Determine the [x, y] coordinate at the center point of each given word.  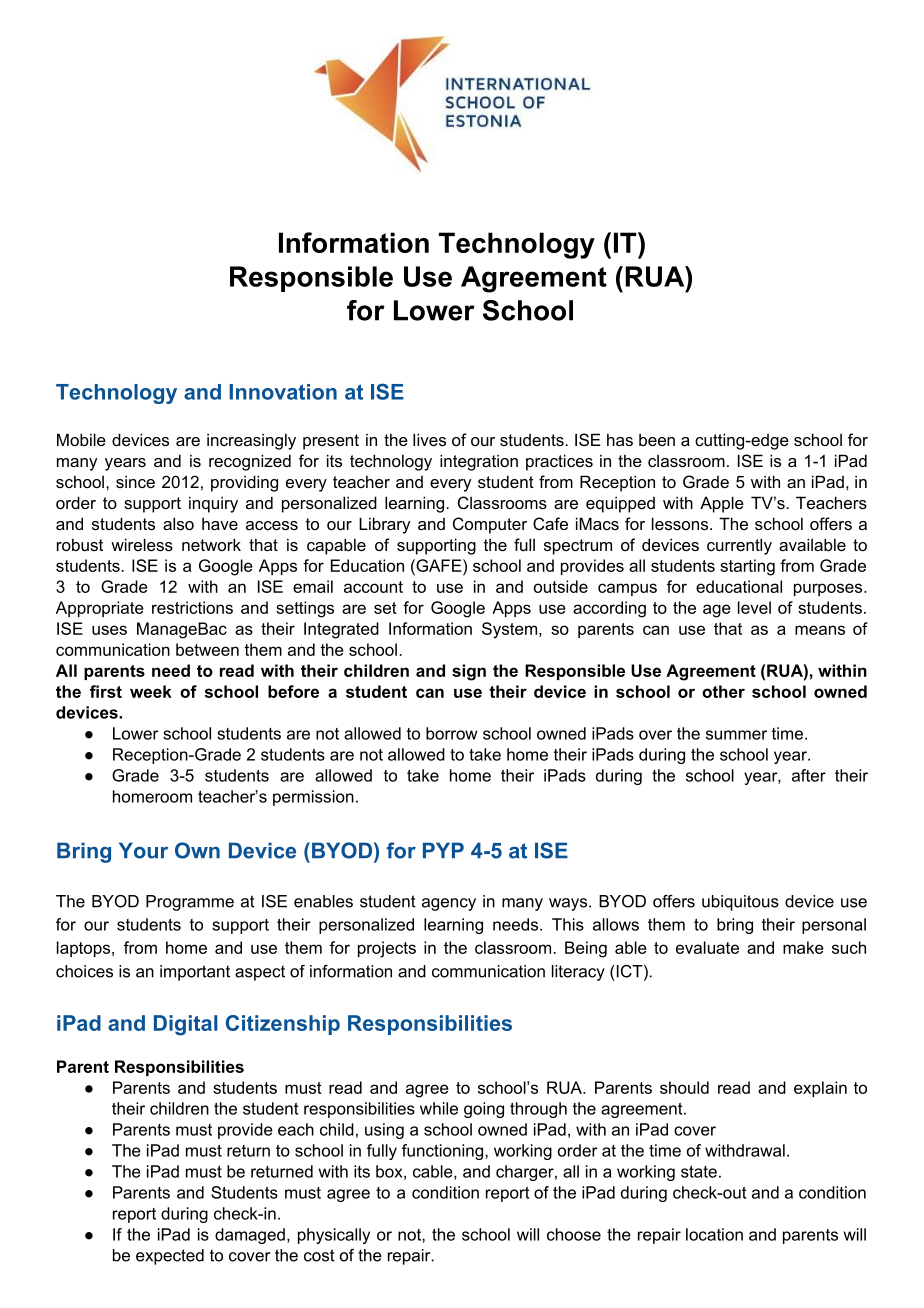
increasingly [251, 441]
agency [449, 904]
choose [574, 1234]
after [809, 775]
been [657, 440]
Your [143, 850]
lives [429, 439]
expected [170, 1257]
